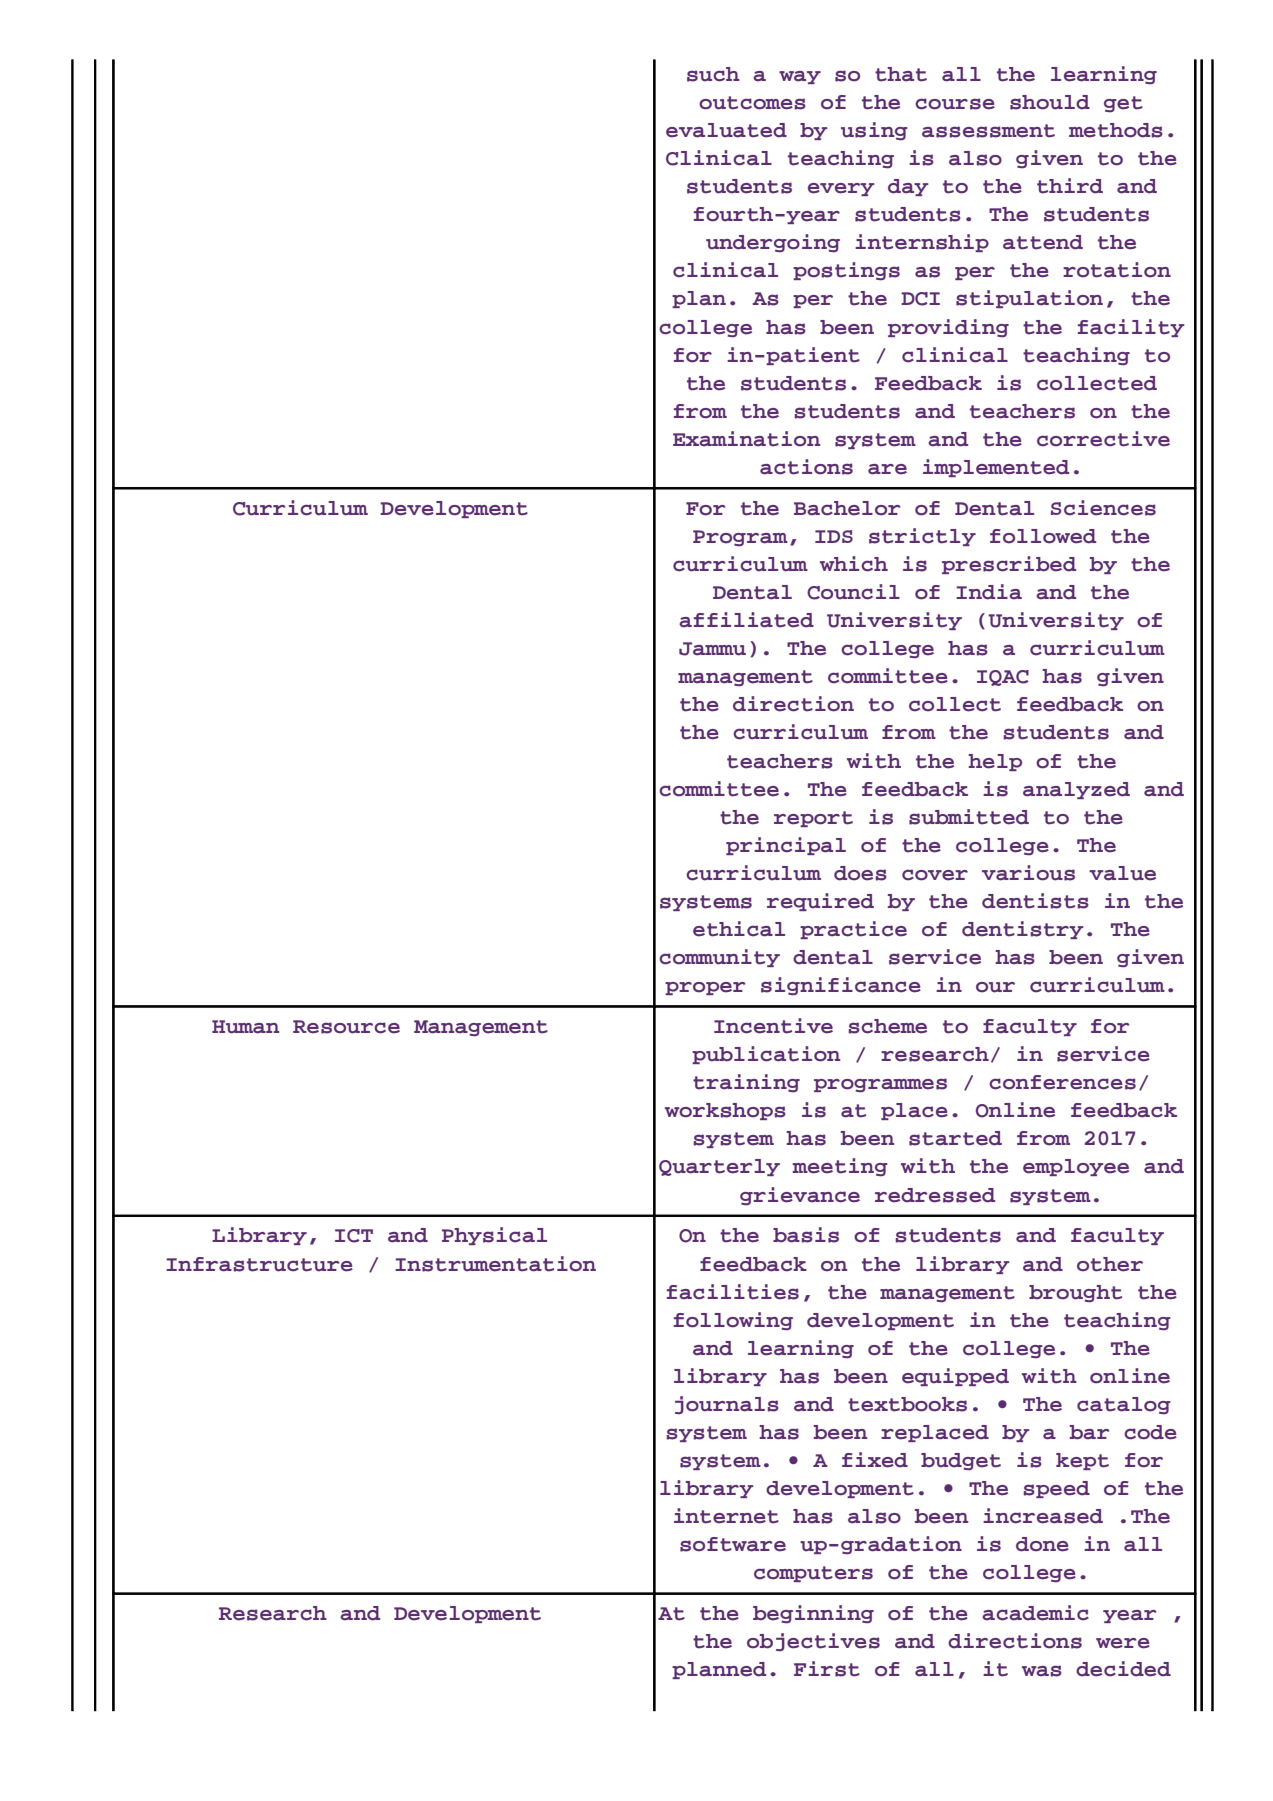 This screenshot has width=1273, height=1801. I want to click on corrective, so click(1103, 439).
